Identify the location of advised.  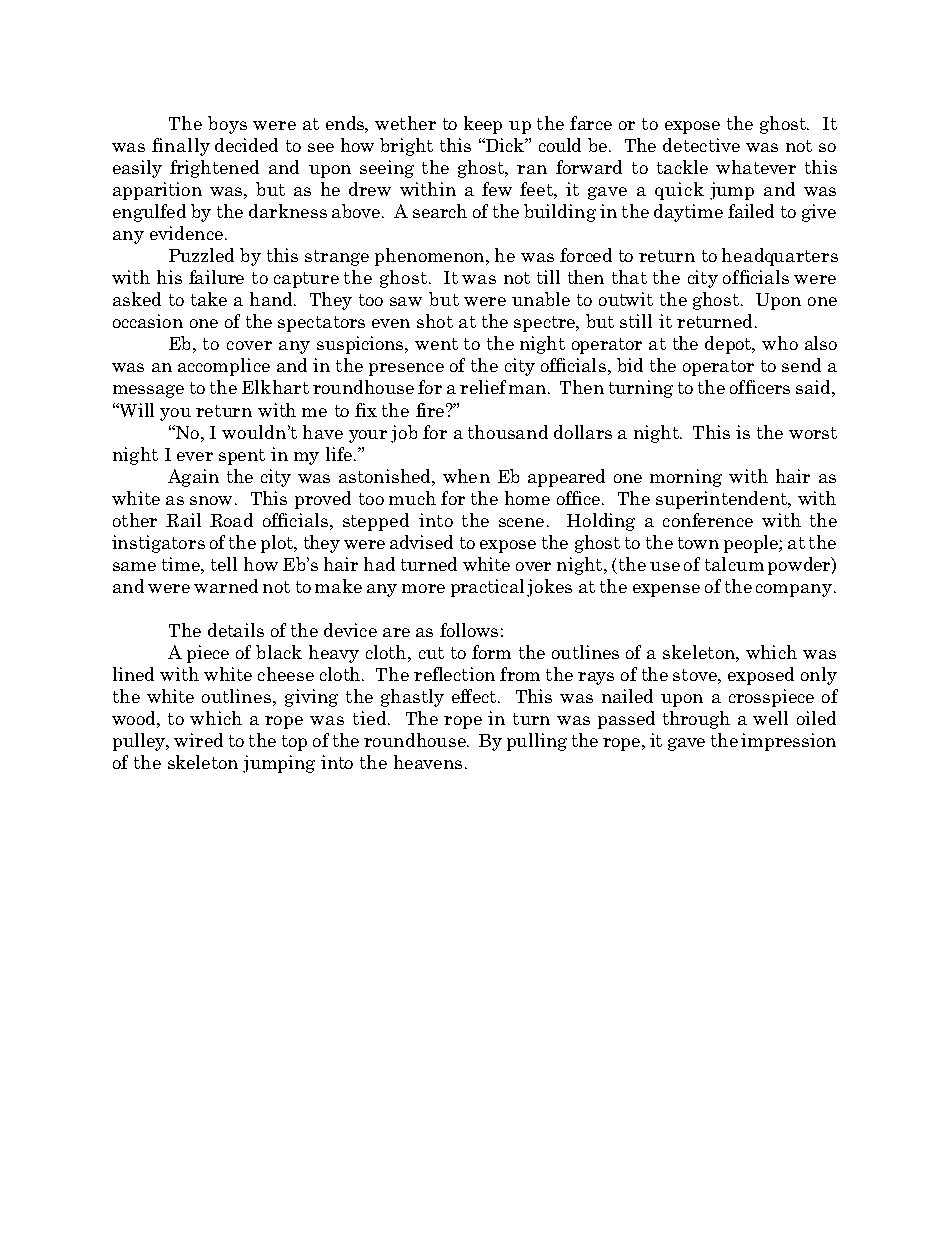
(421, 542).
